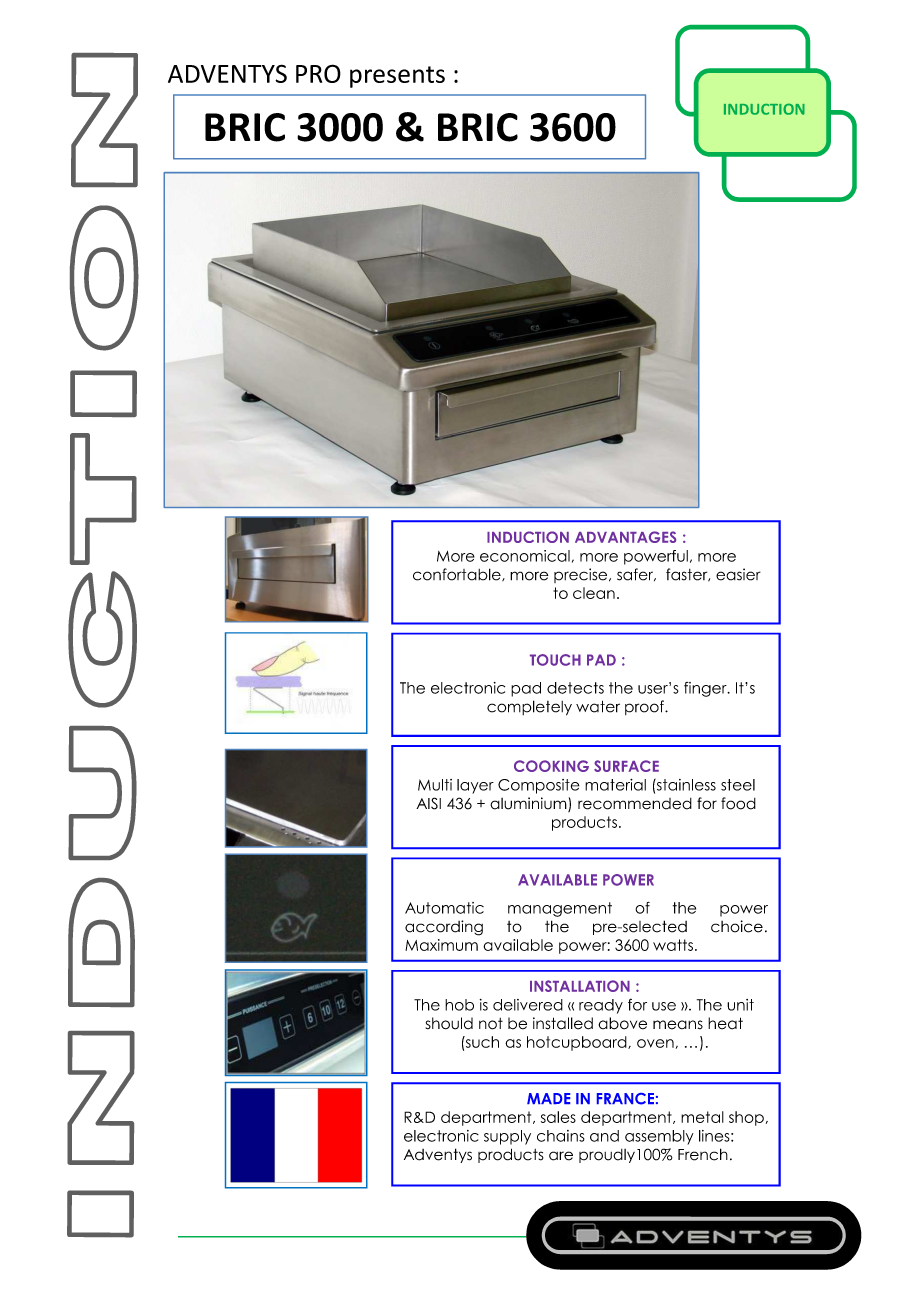 Image resolution: width=924 pixels, height=1308 pixels. I want to click on finger, so click(706, 689).
